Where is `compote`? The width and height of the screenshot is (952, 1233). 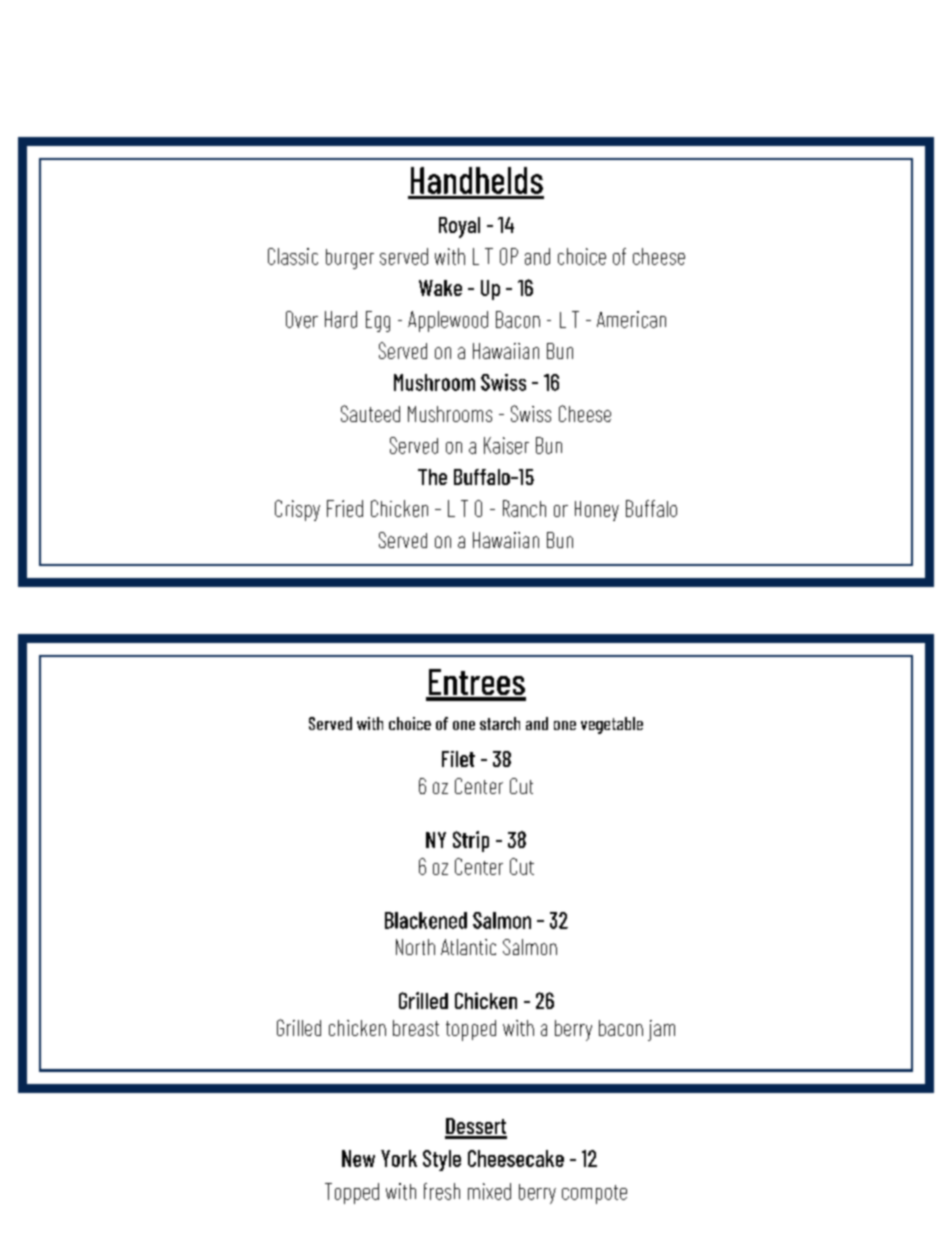
compote is located at coordinates (594, 1194).
